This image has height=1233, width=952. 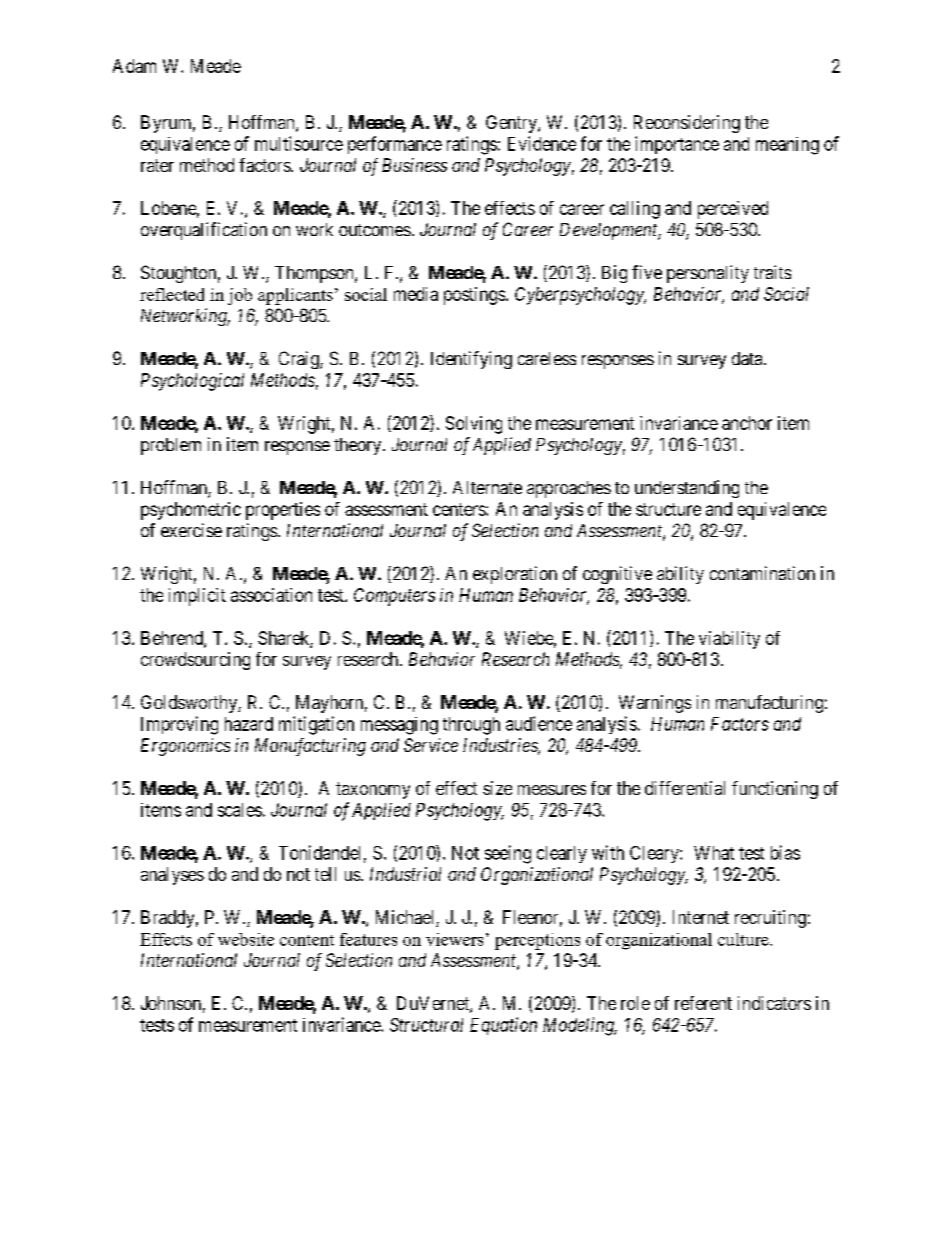 What do you see at coordinates (246, 939) in the image?
I see `website` at bounding box center [246, 939].
